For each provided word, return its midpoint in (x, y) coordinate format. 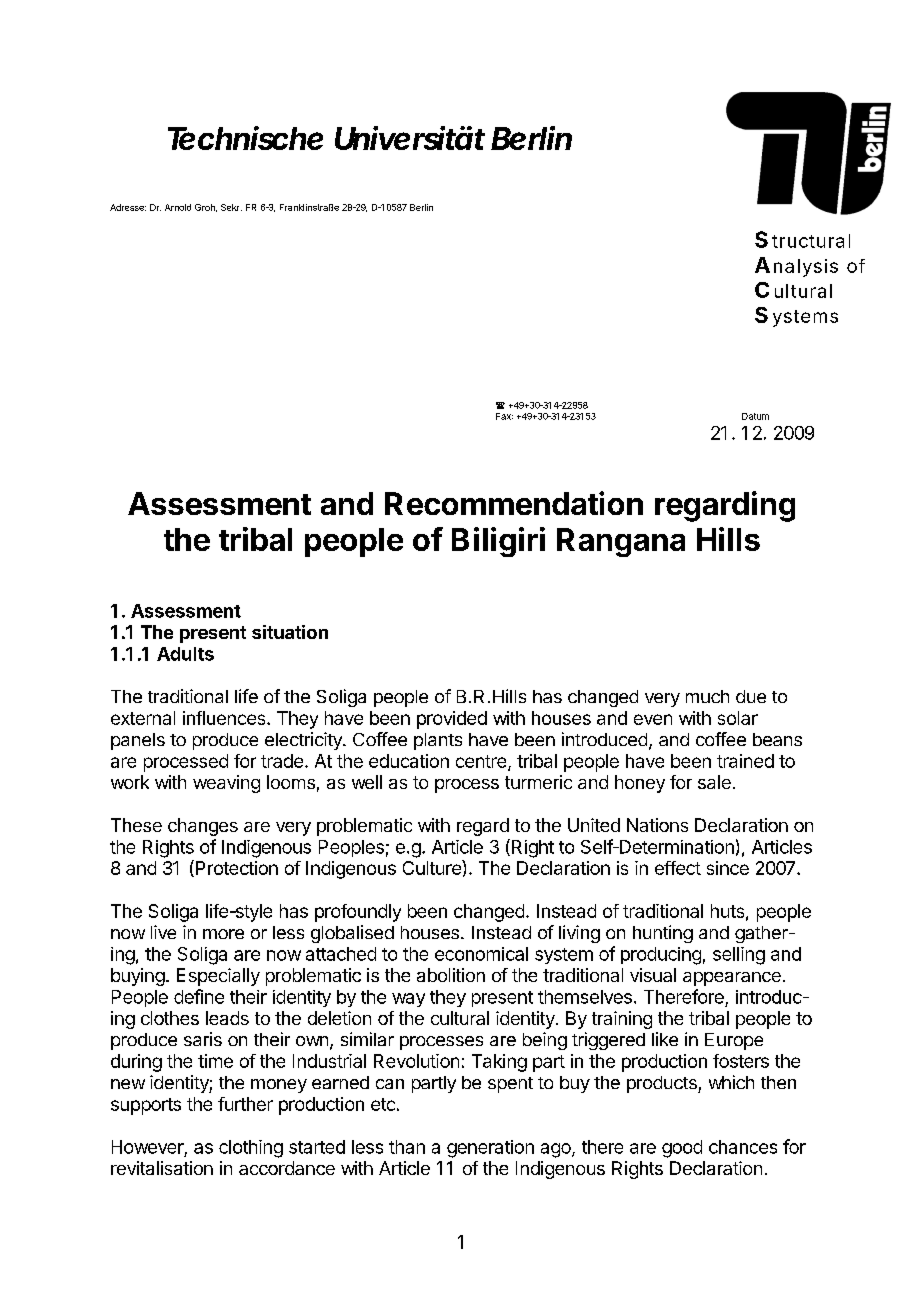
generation (490, 1149)
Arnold (178, 207)
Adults (185, 654)
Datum (755, 416)
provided (452, 720)
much (707, 696)
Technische (245, 138)
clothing (251, 1149)
